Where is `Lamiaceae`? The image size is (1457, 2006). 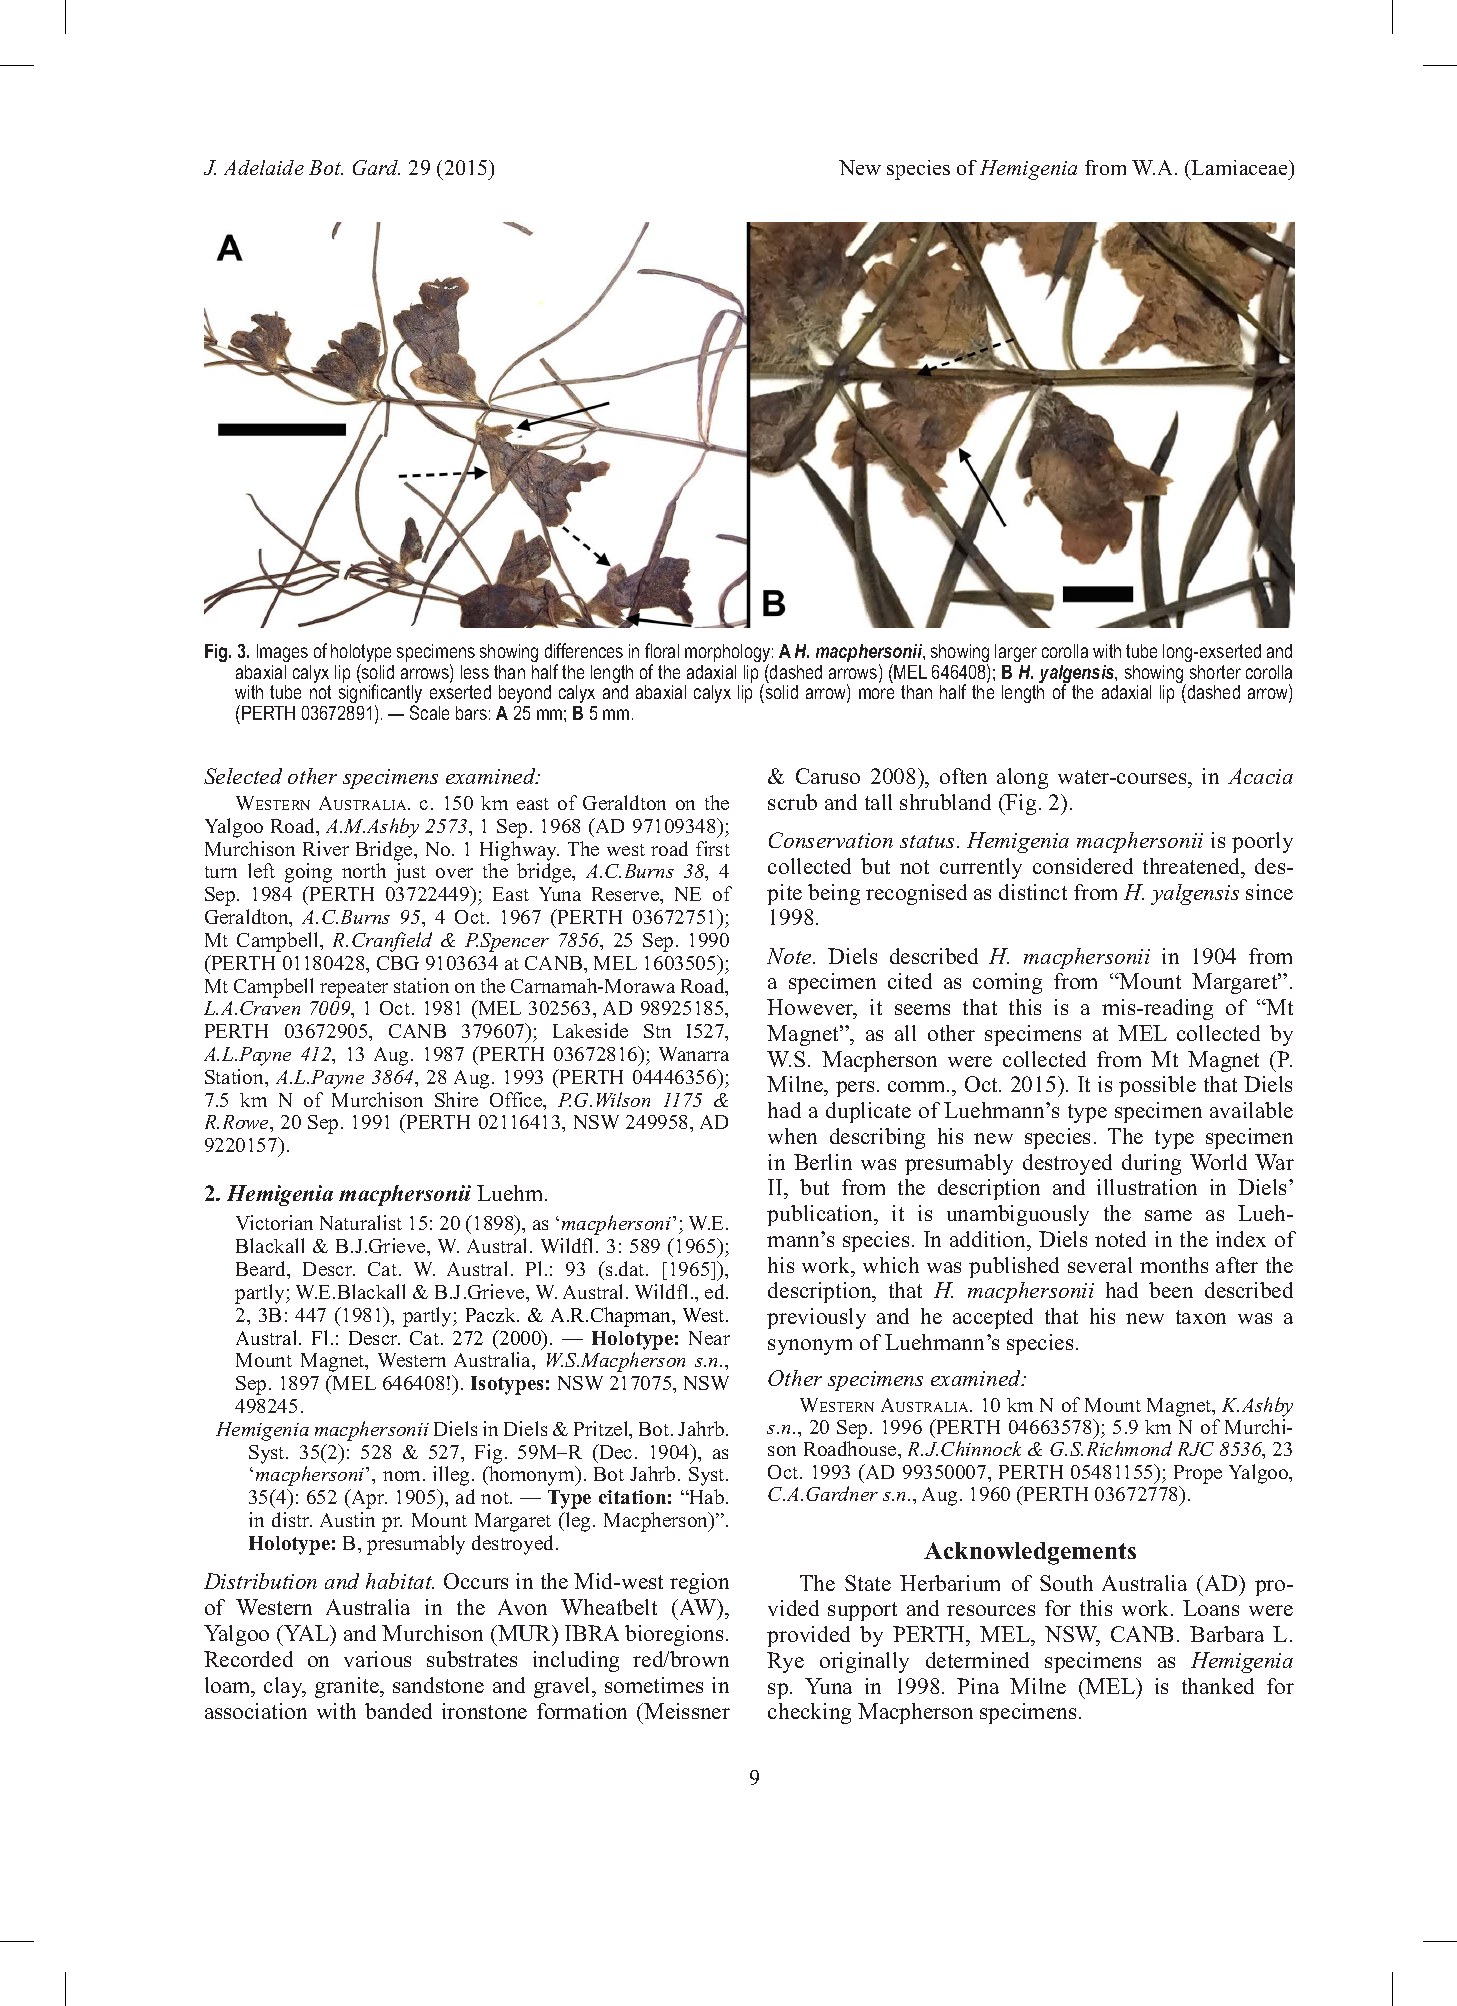
Lamiaceae is located at coordinates (1240, 167).
